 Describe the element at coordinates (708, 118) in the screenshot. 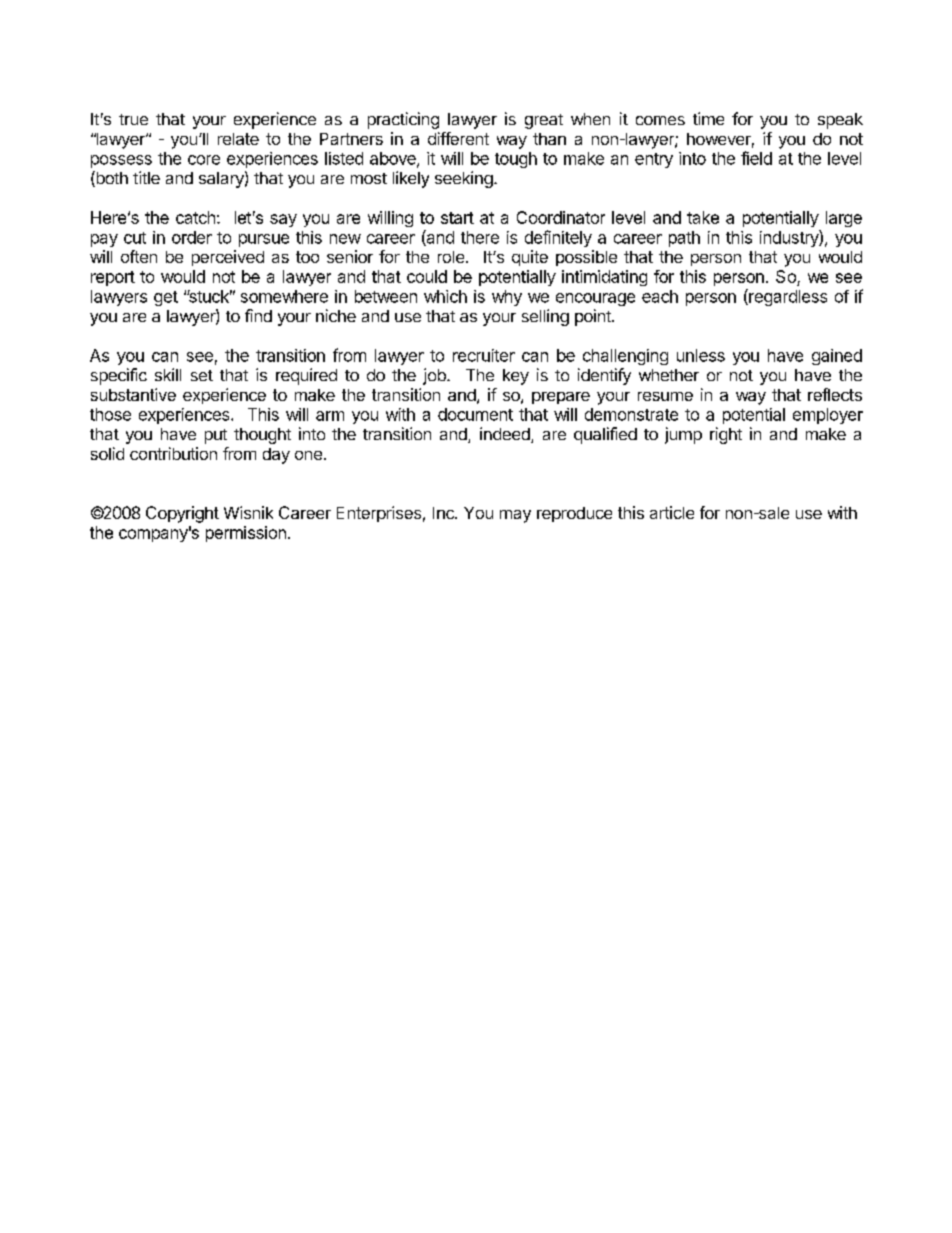

I see `time` at that location.
